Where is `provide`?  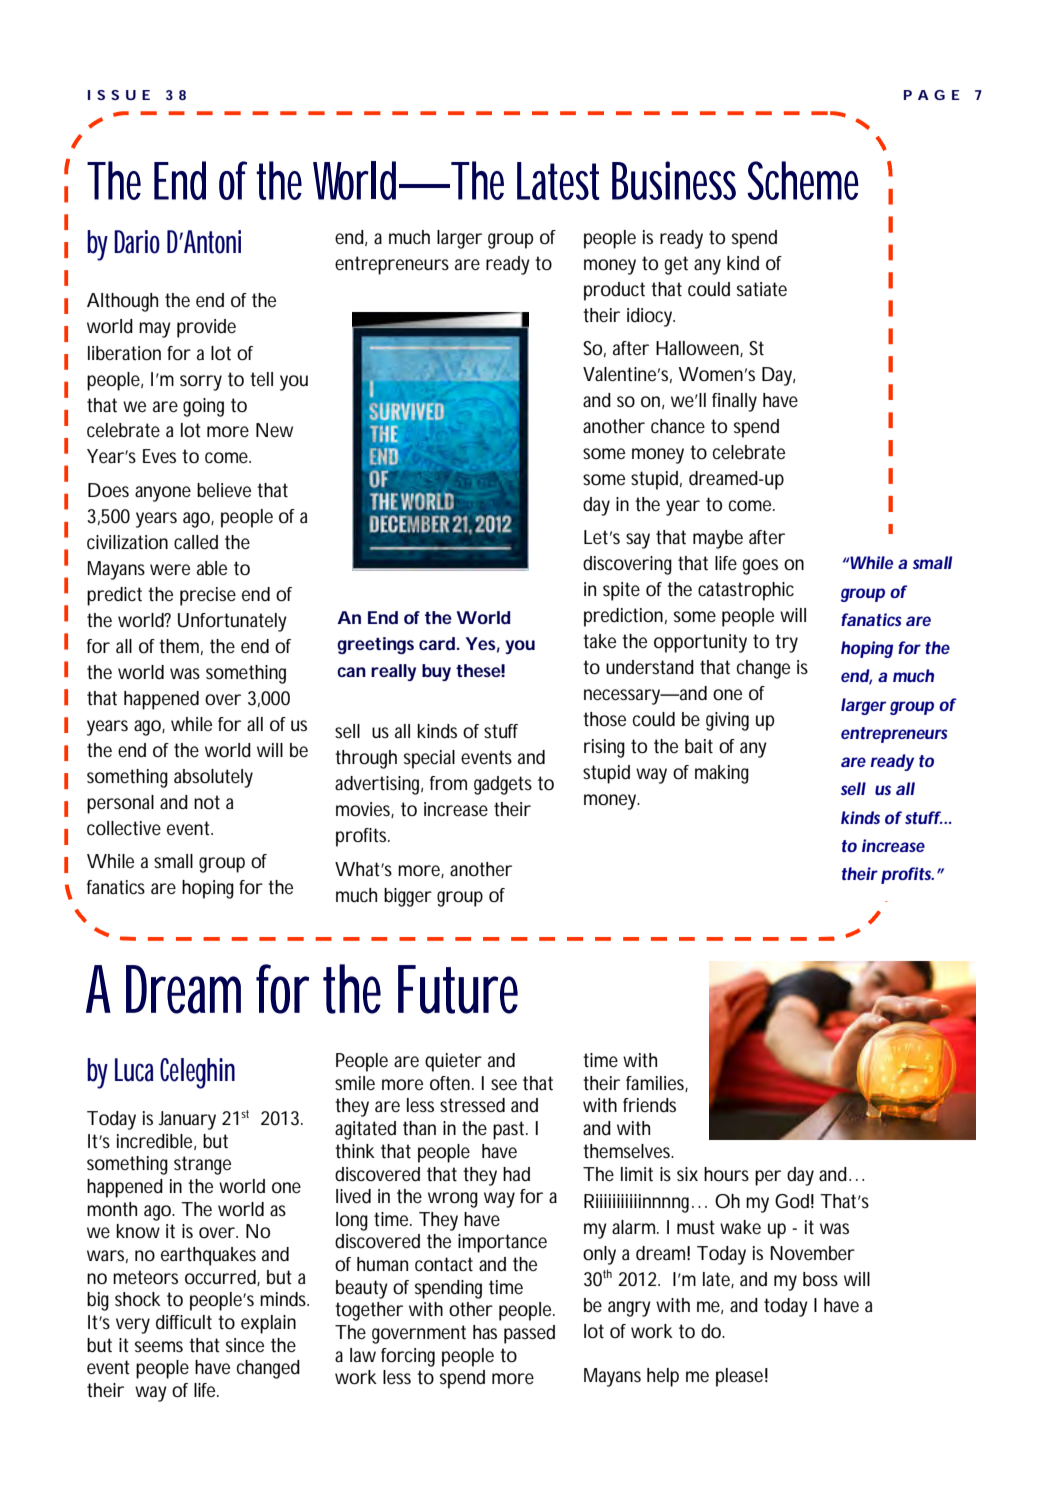 provide is located at coordinates (206, 328).
